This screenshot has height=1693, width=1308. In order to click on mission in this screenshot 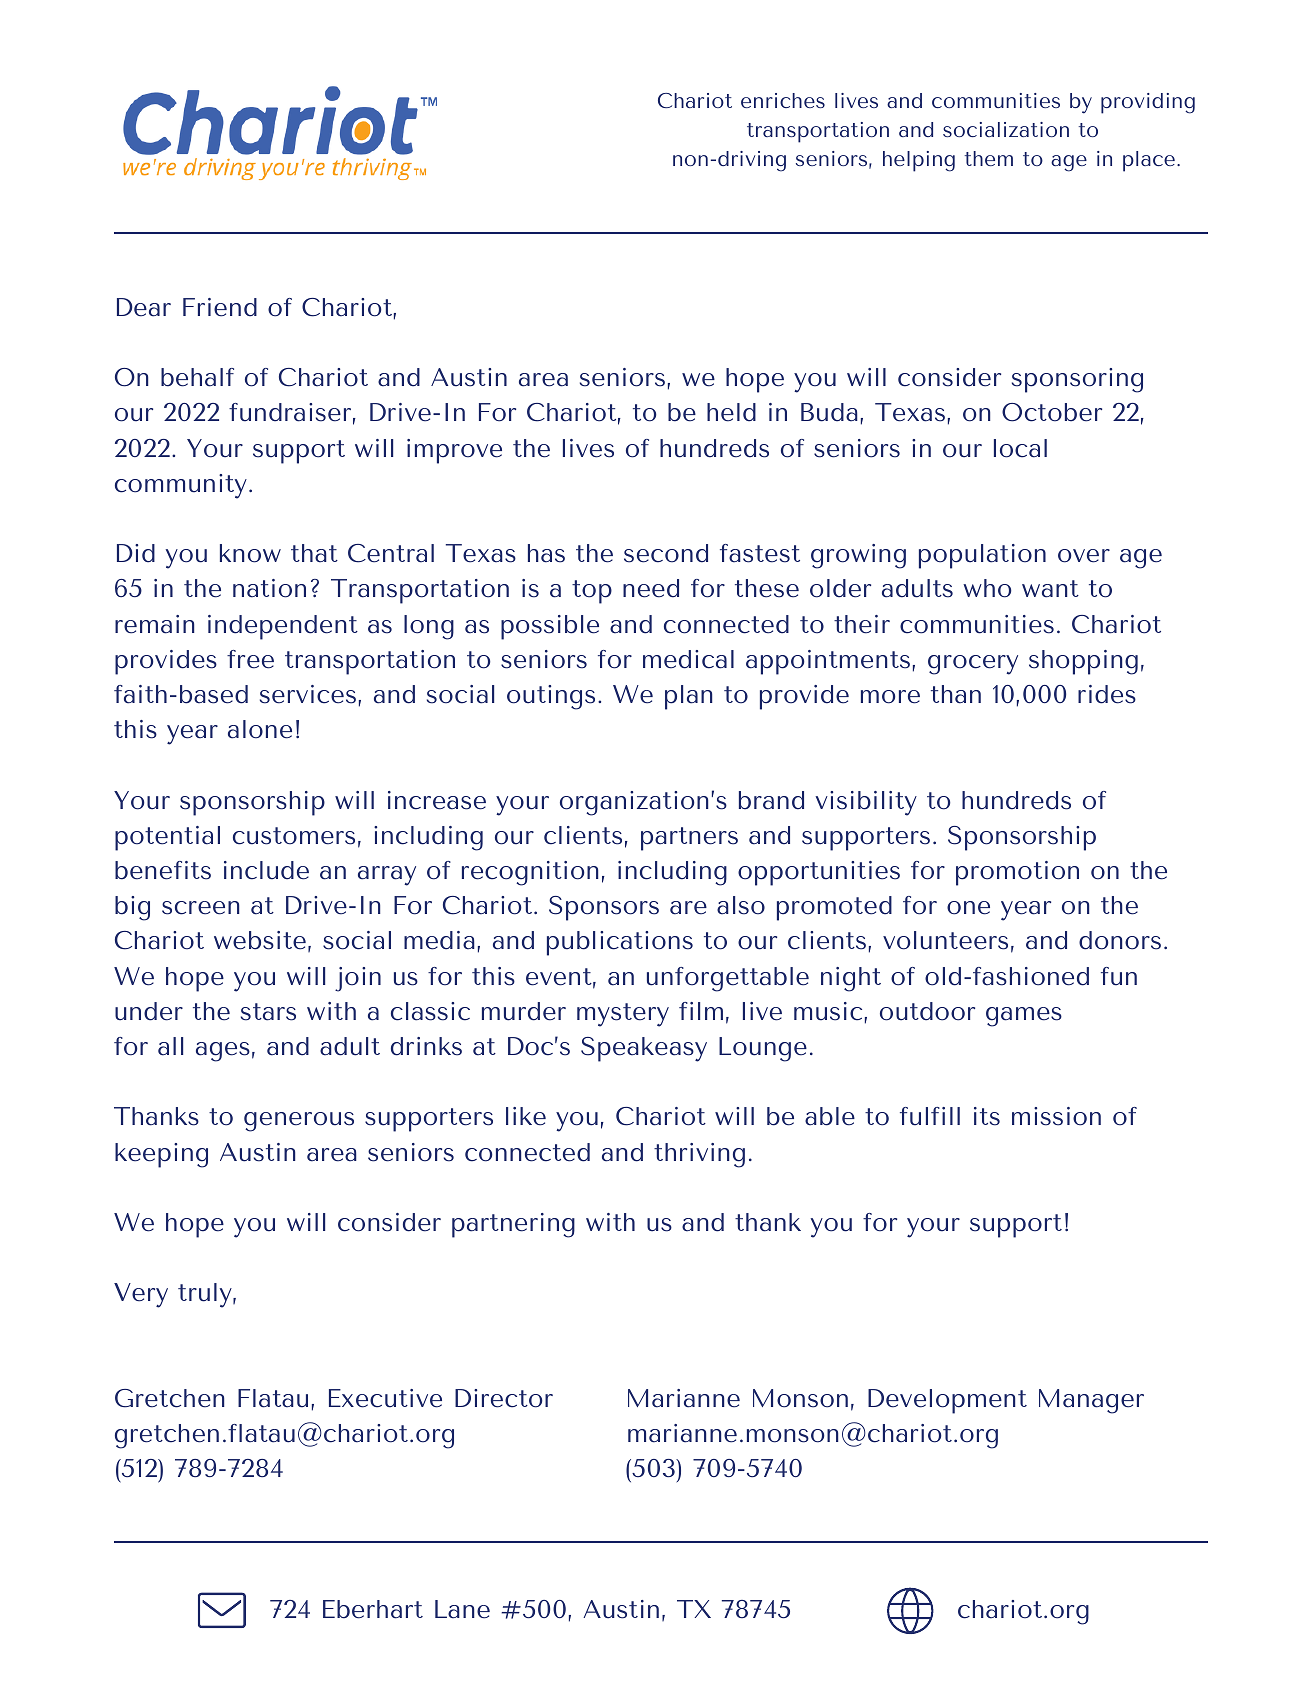, I will do `click(1056, 1116)`.
